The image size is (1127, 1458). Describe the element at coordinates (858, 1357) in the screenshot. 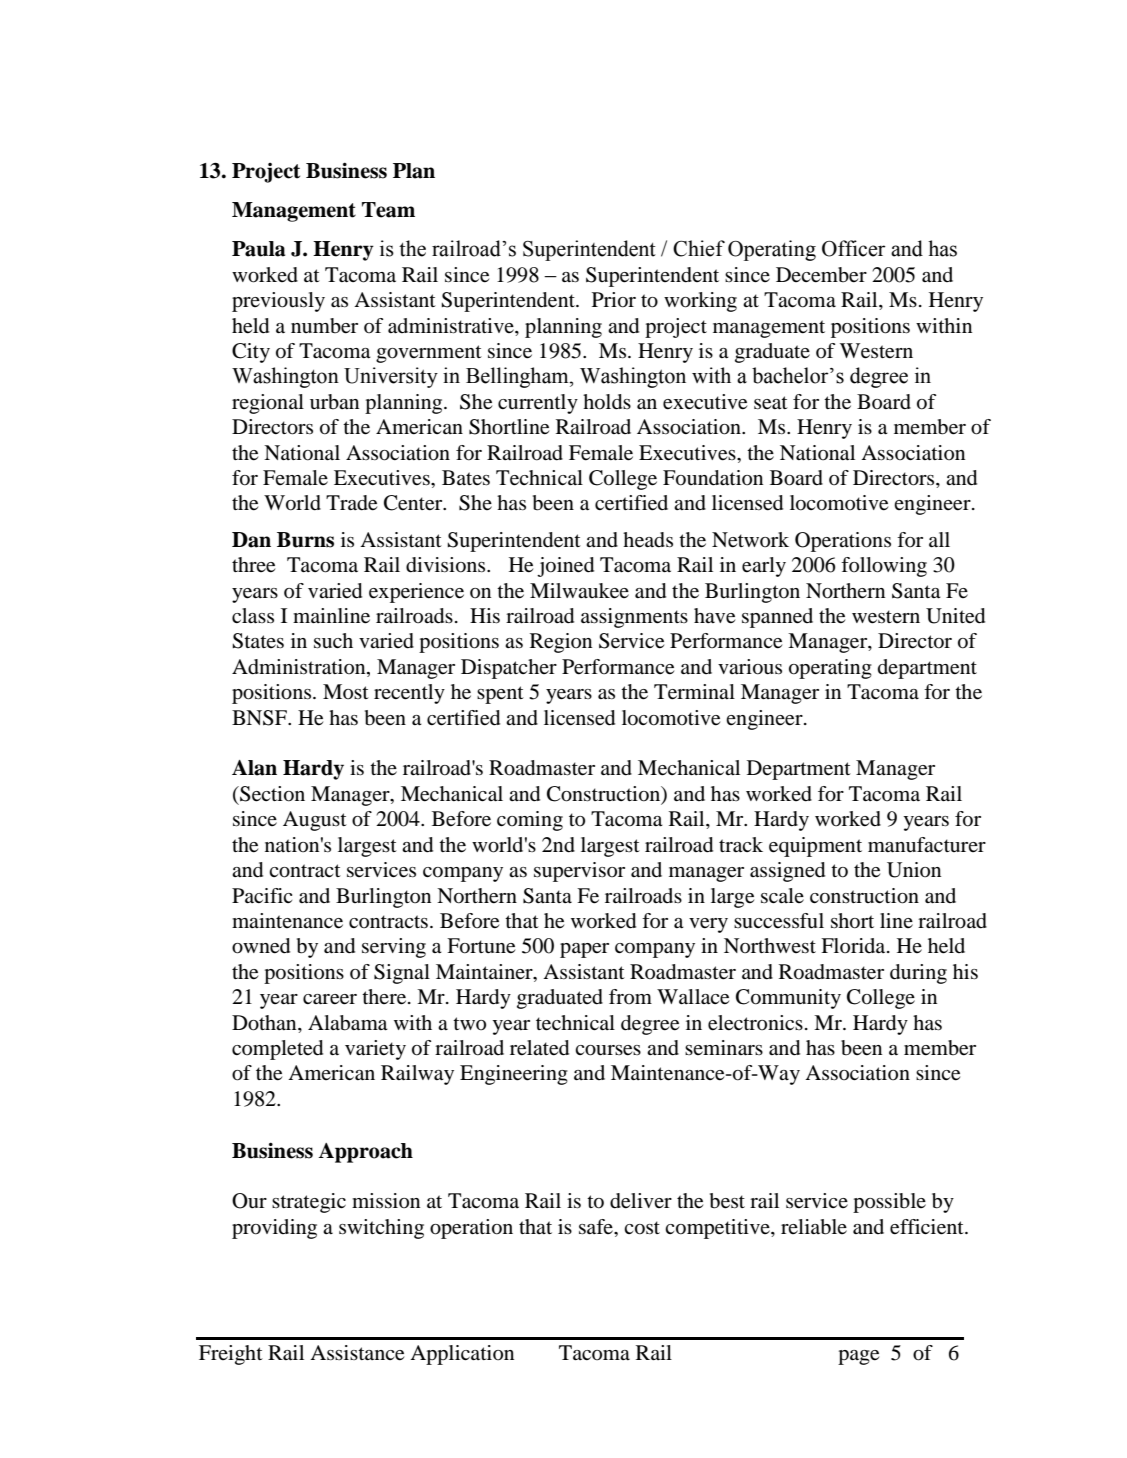

I see `page` at that location.
